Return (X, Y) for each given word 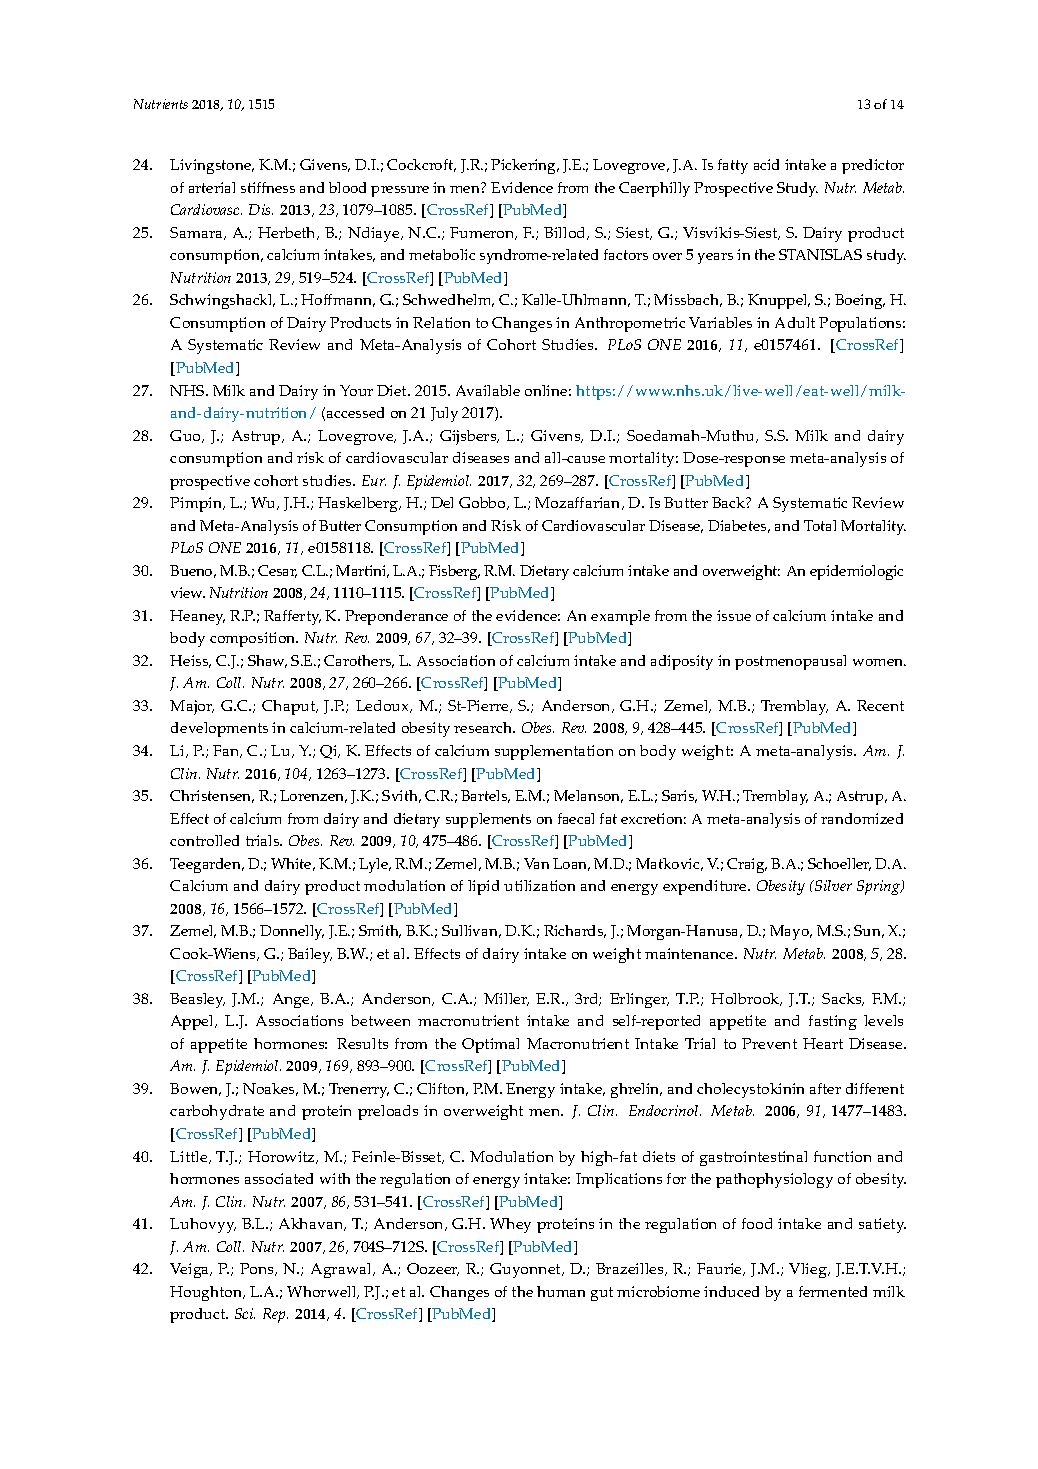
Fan (227, 751)
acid (766, 164)
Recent (880, 705)
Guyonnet (526, 1270)
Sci (245, 1313)
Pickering (524, 166)
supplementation (554, 752)
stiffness (268, 187)
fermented (833, 1291)
